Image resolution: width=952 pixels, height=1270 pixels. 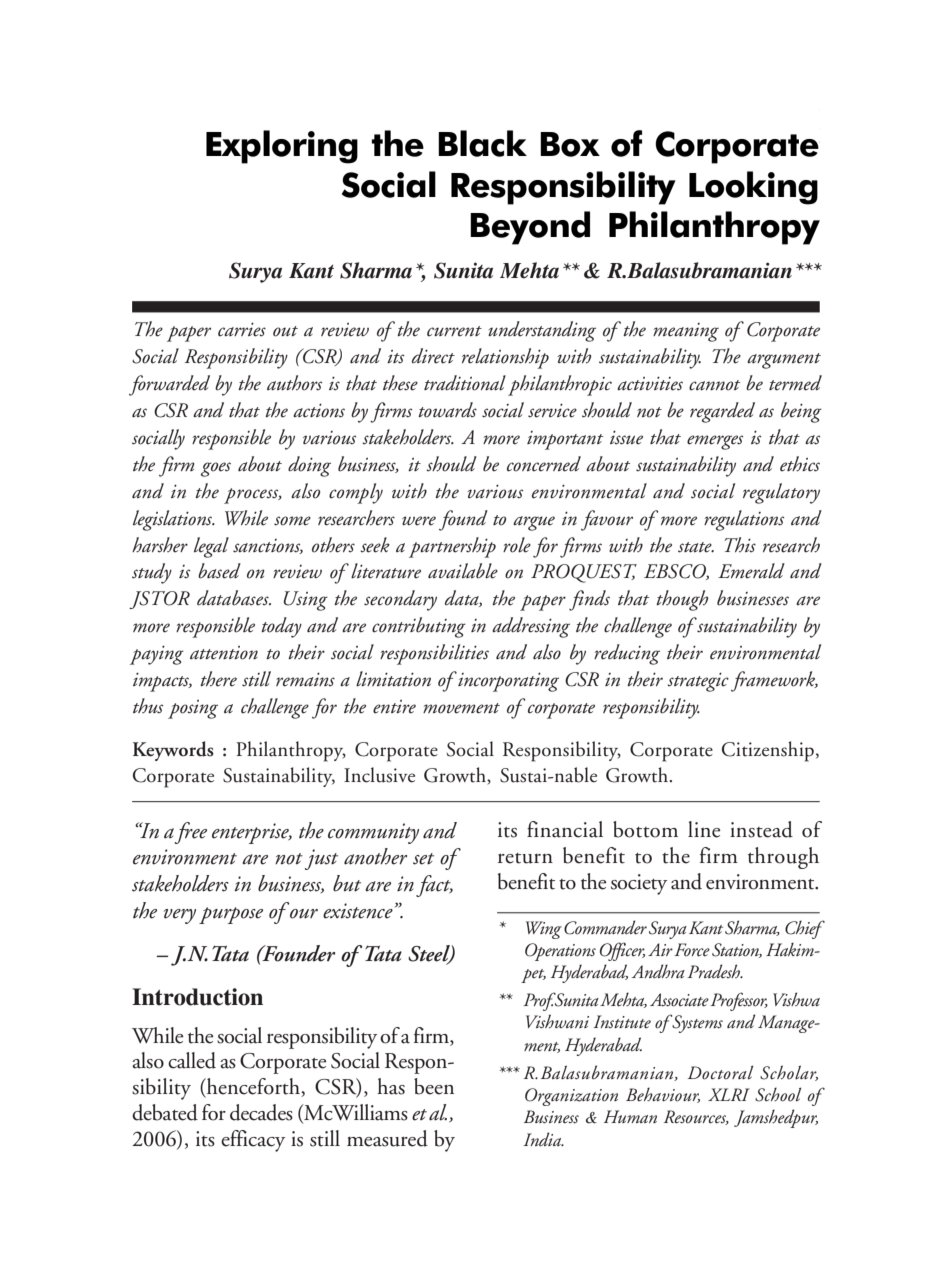 I want to click on carries, so click(x=242, y=329).
